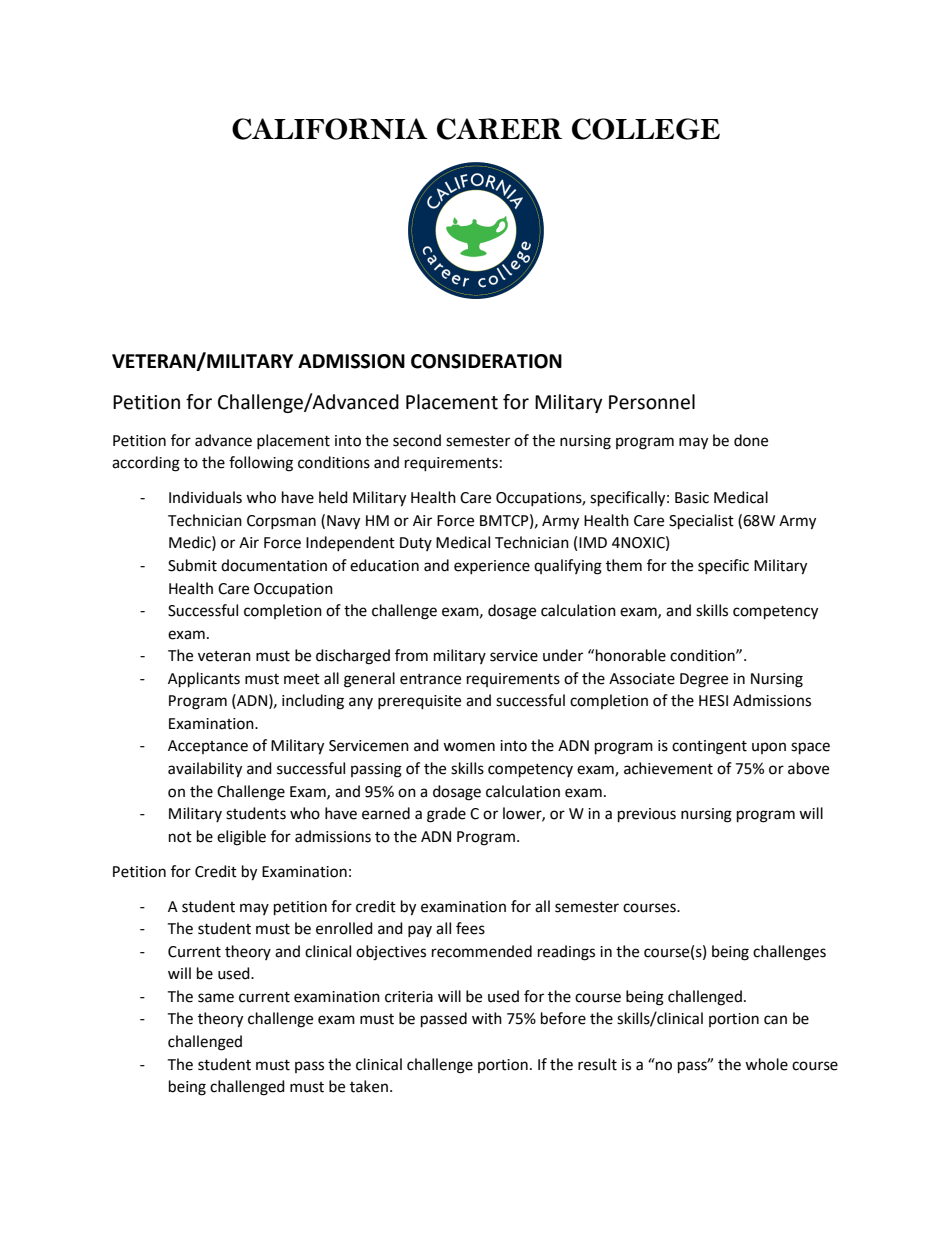 The height and width of the screenshot is (1233, 952). What do you see at coordinates (192, 565) in the screenshot?
I see `Submit` at bounding box center [192, 565].
